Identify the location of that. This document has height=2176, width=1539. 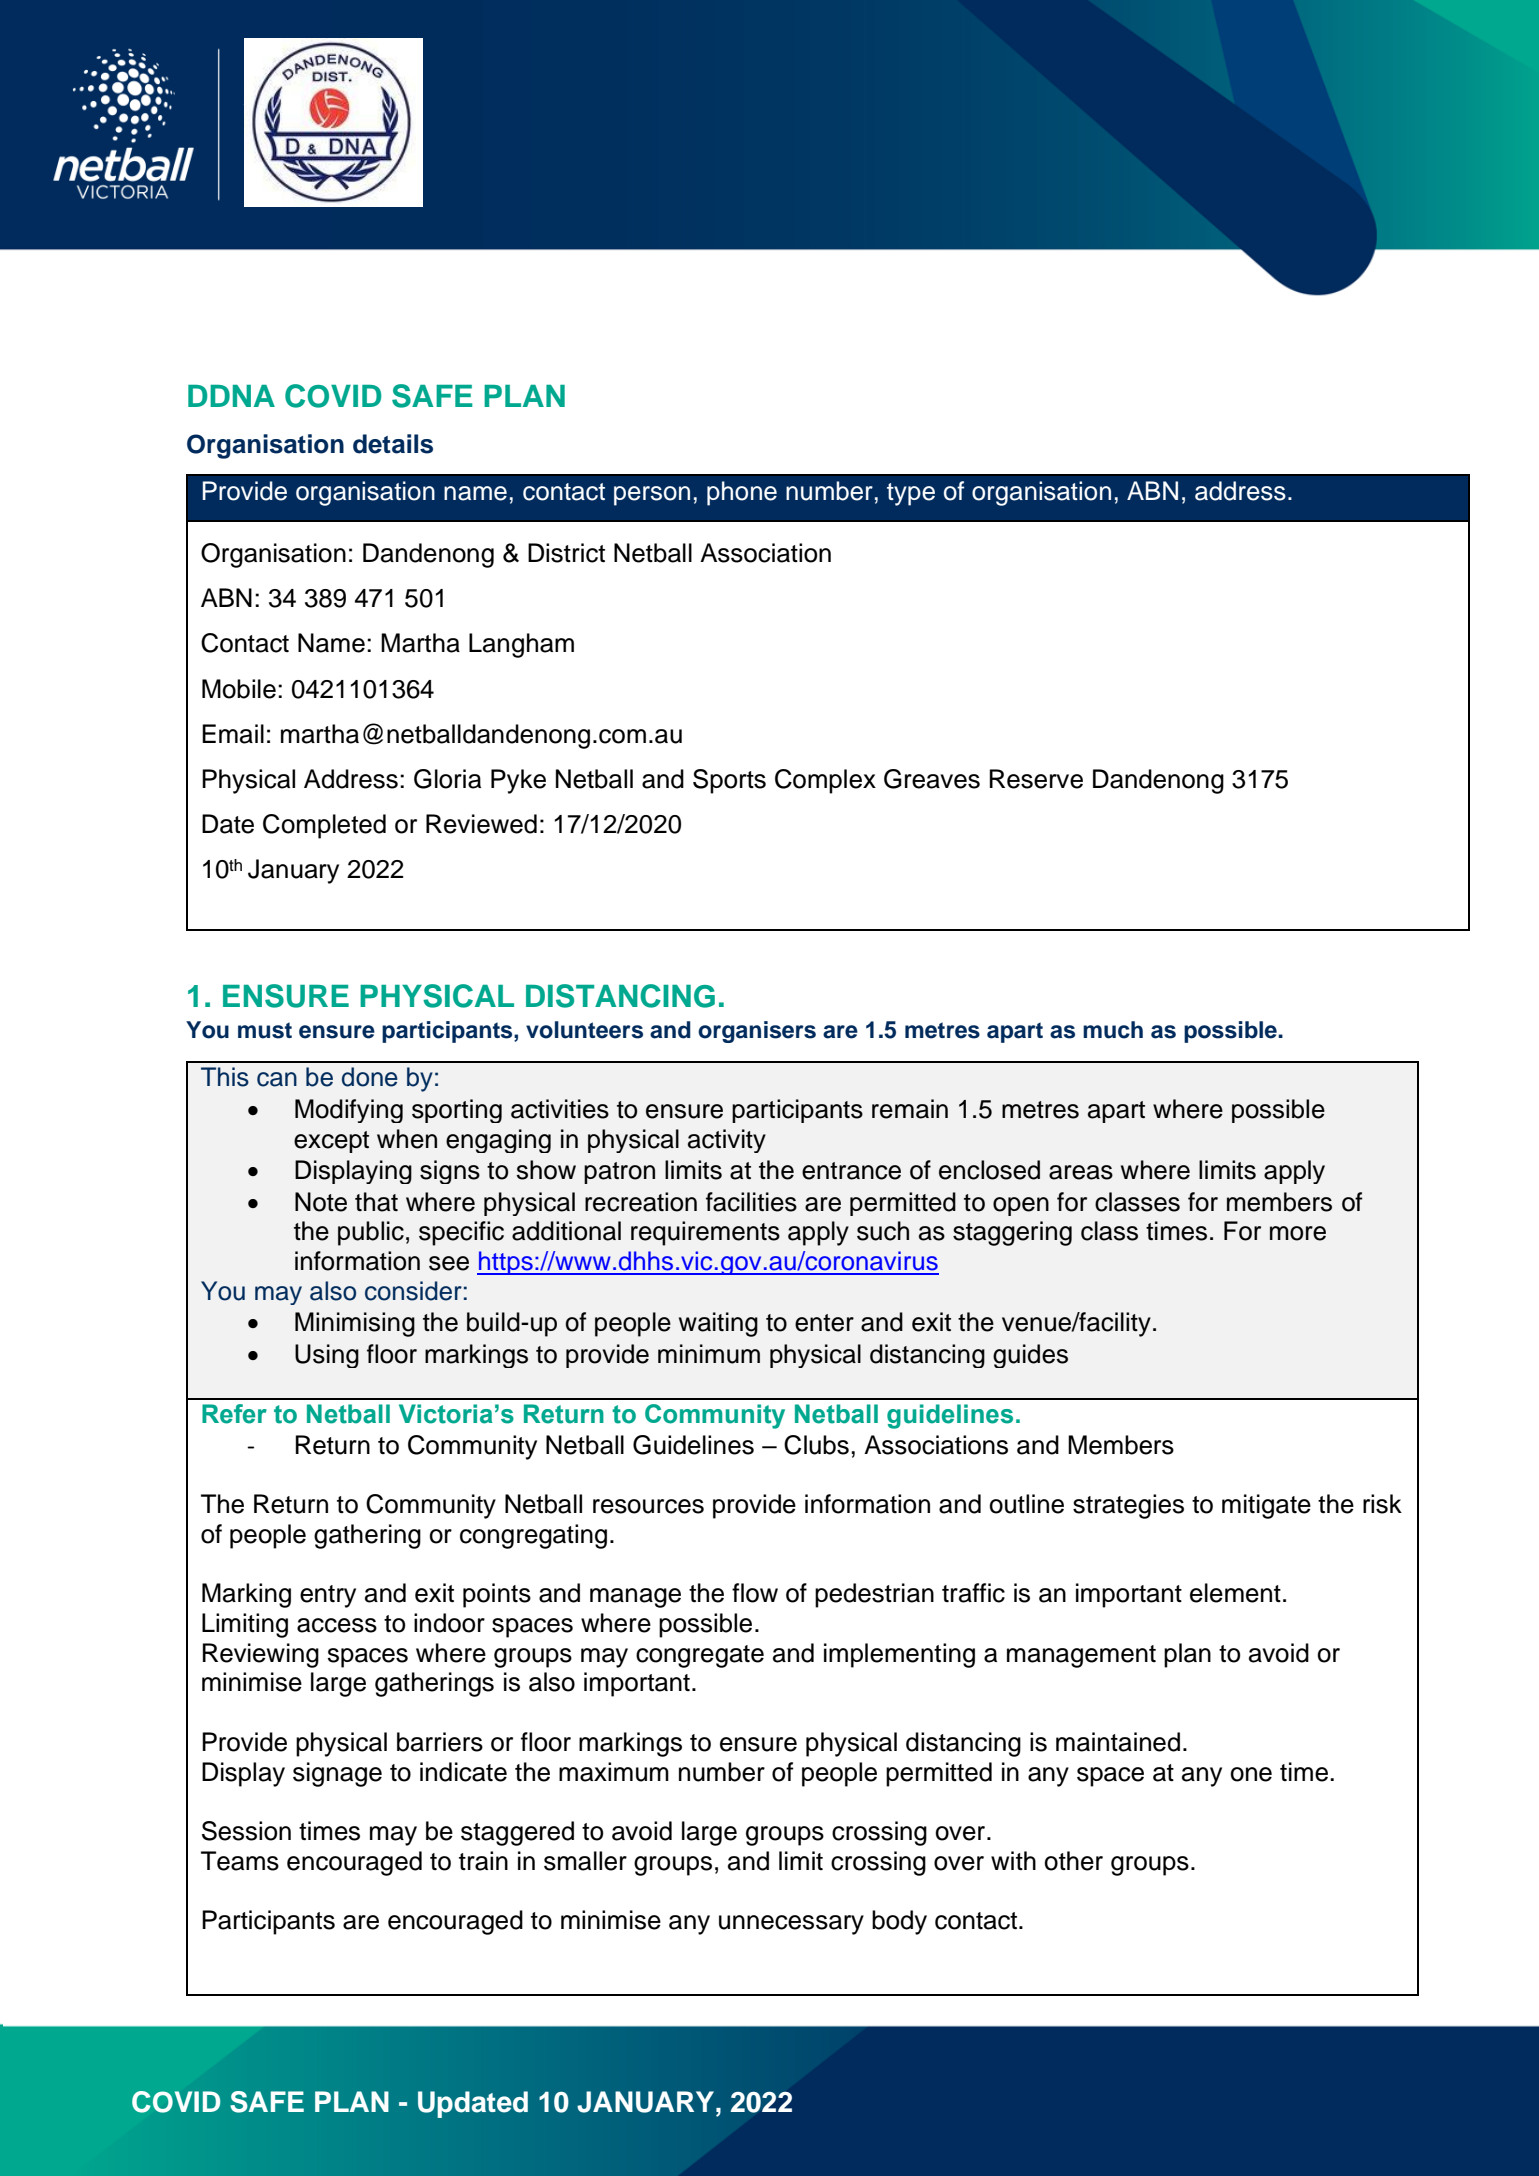
(376, 1202).
